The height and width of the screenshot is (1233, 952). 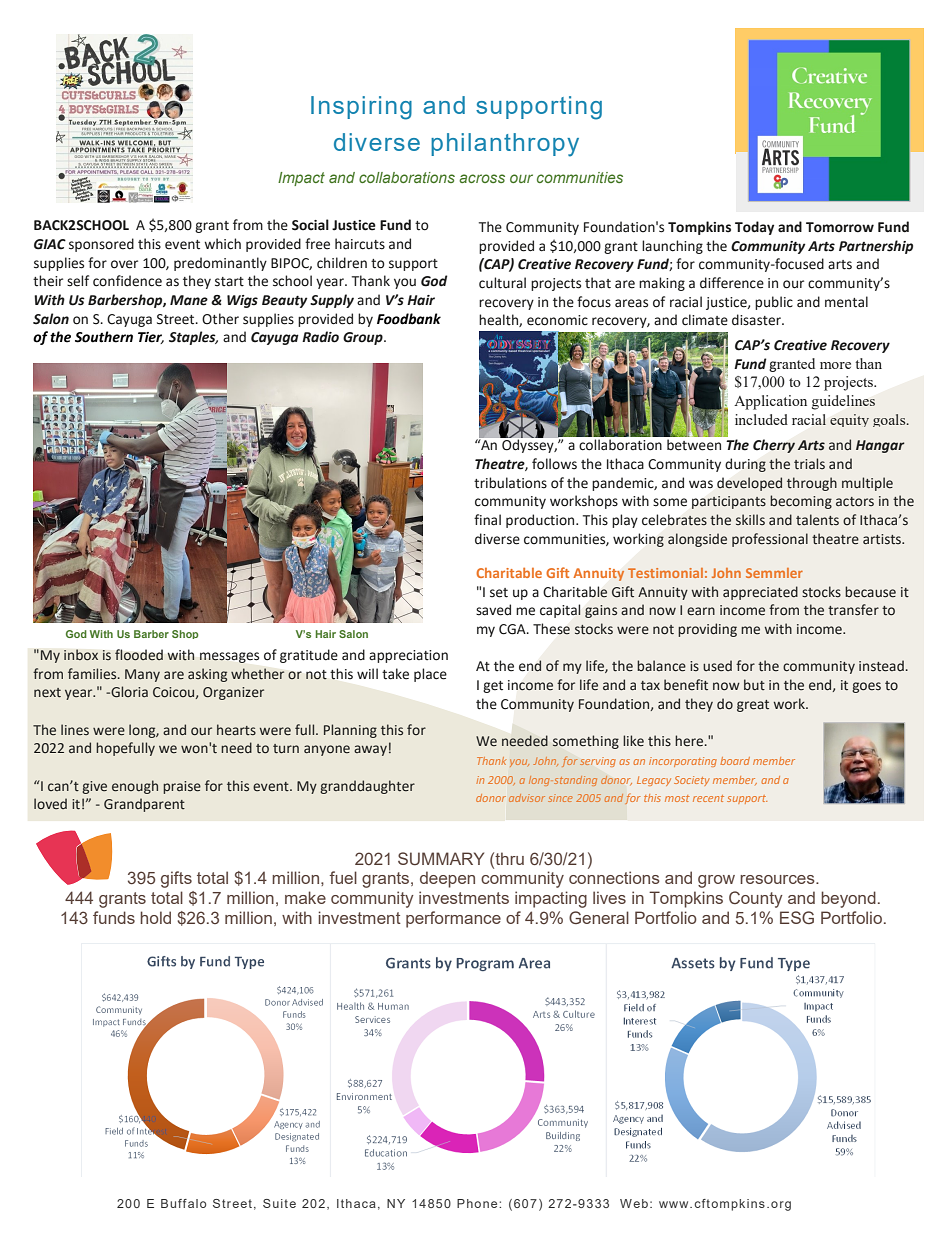 What do you see at coordinates (151, 338) in the screenshot?
I see `Tier` at bounding box center [151, 338].
